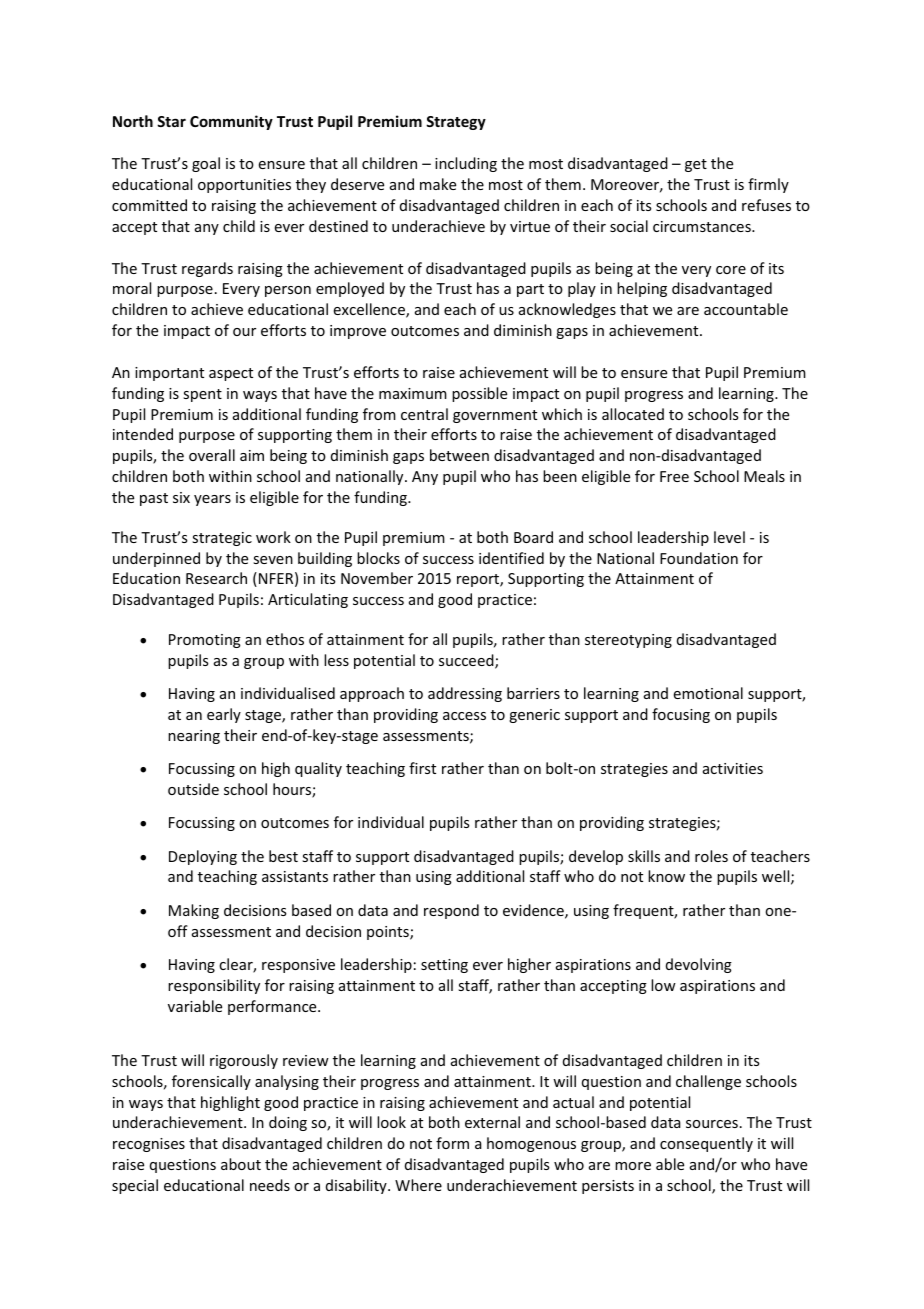 This page has width=924, height=1309. What do you see at coordinates (708, 693) in the page?
I see `emotional` at bounding box center [708, 693].
